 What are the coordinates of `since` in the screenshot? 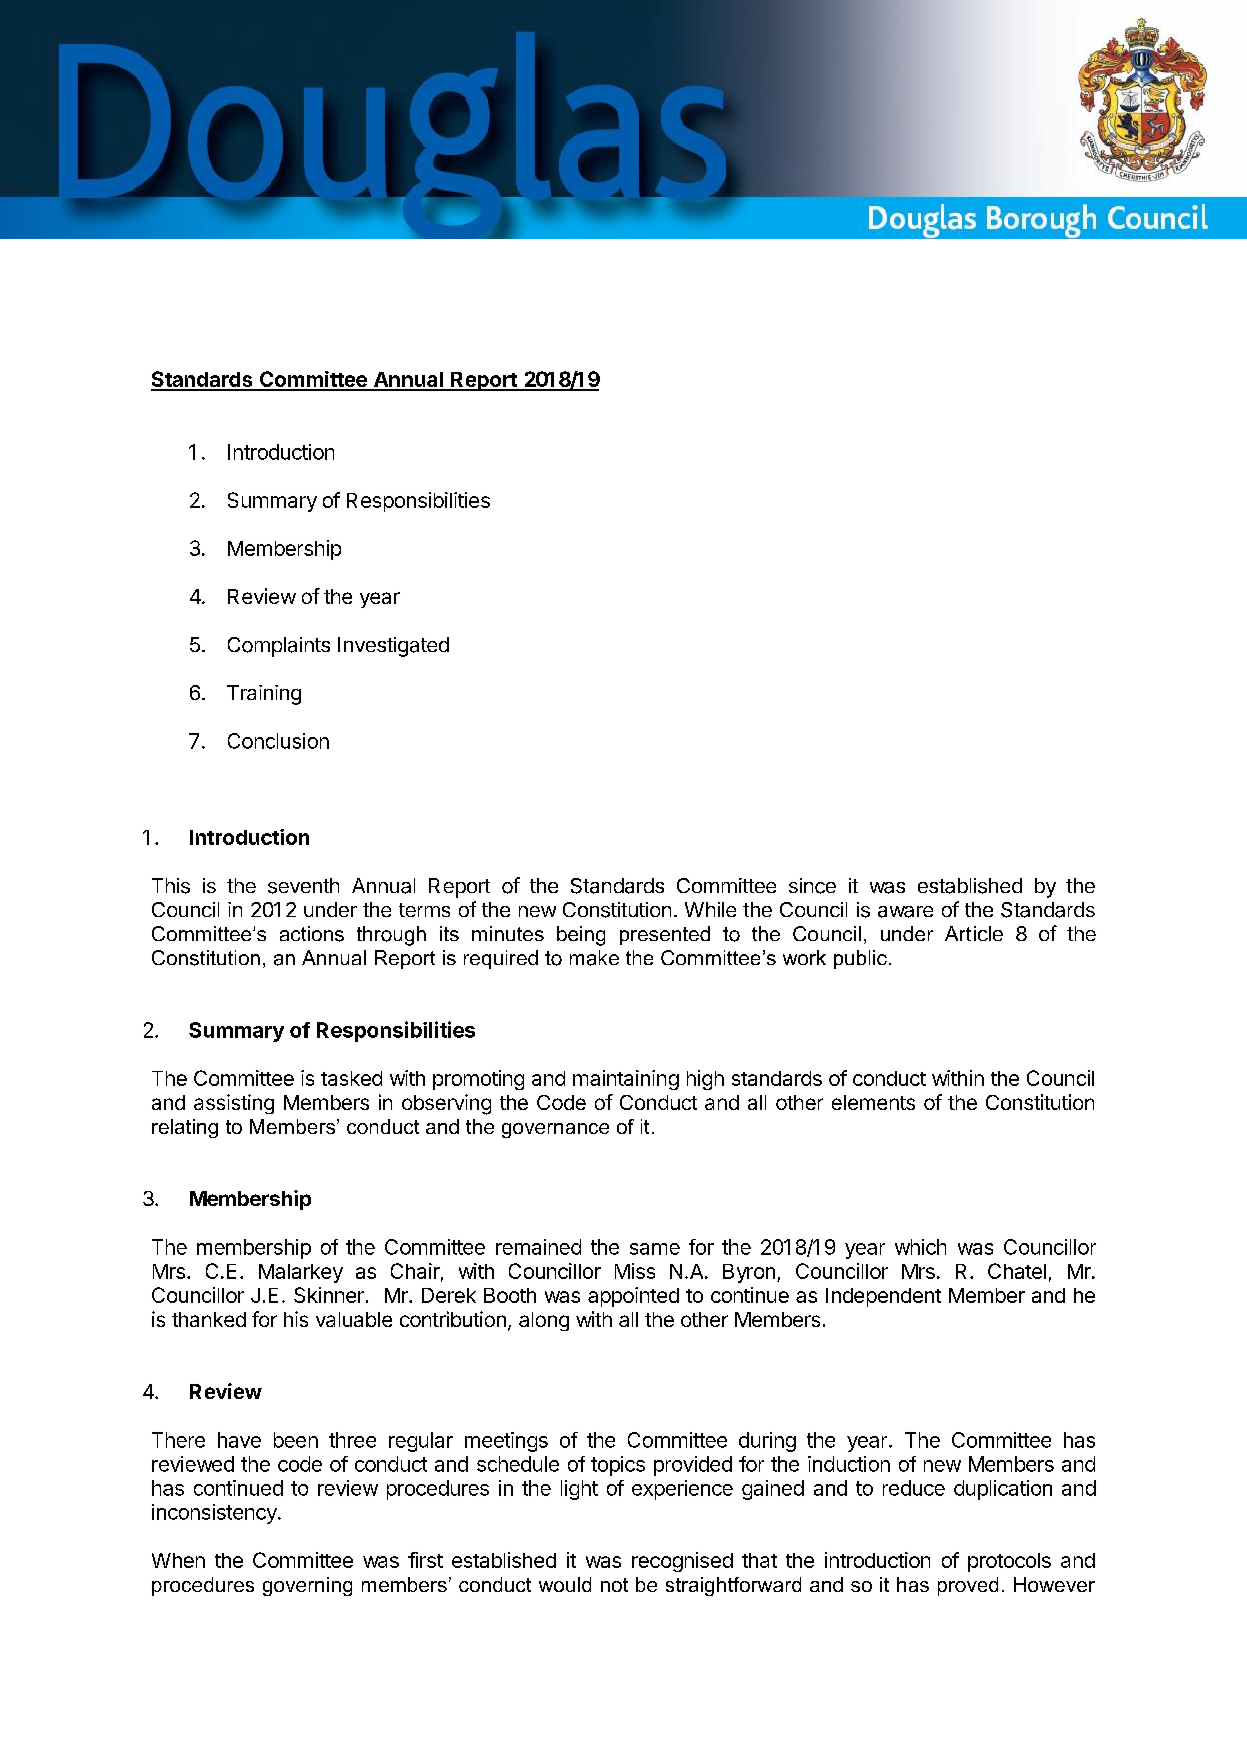 It's located at (812, 886).
